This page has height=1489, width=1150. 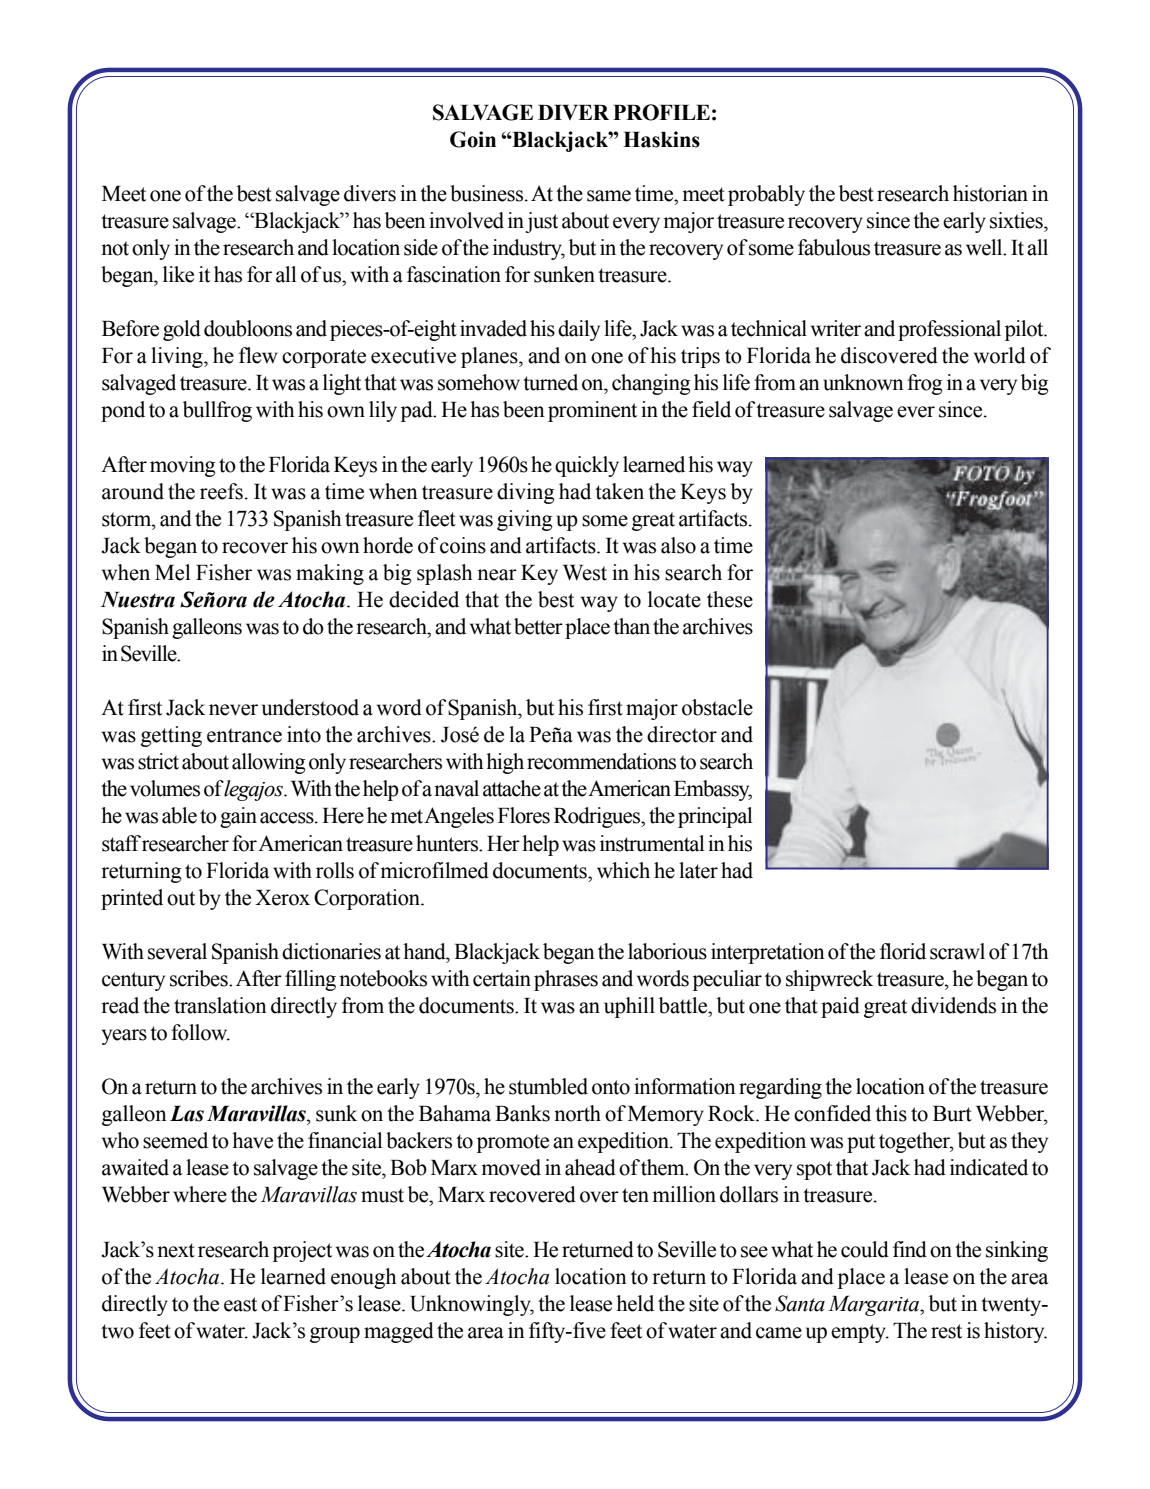 What do you see at coordinates (863, 382) in the page?
I see `unknown` at bounding box center [863, 382].
